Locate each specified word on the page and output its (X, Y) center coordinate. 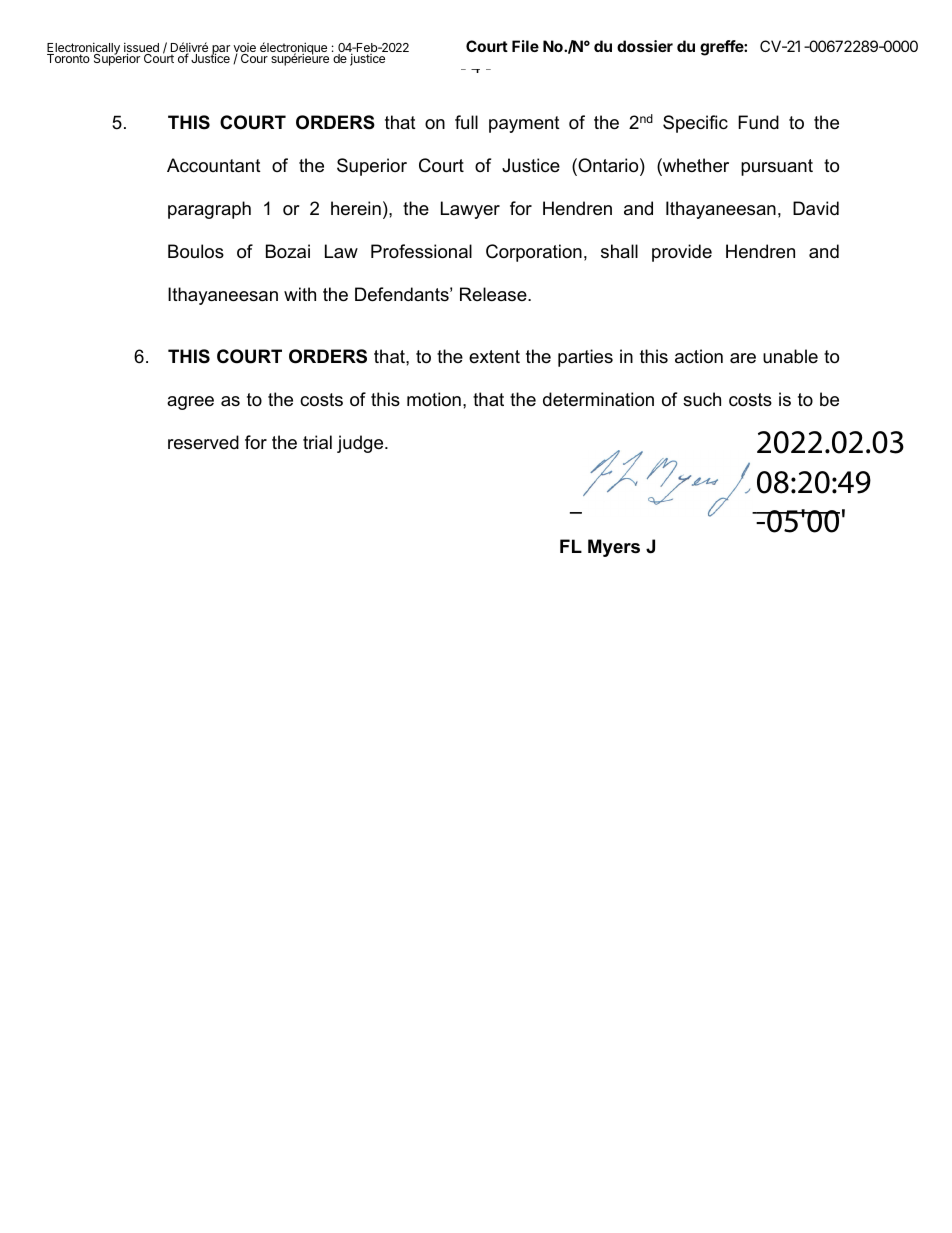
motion (434, 399)
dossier (645, 46)
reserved (203, 442)
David (816, 208)
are (743, 358)
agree (190, 403)
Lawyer (470, 210)
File (525, 46)
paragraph (209, 210)
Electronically (84, 50)
